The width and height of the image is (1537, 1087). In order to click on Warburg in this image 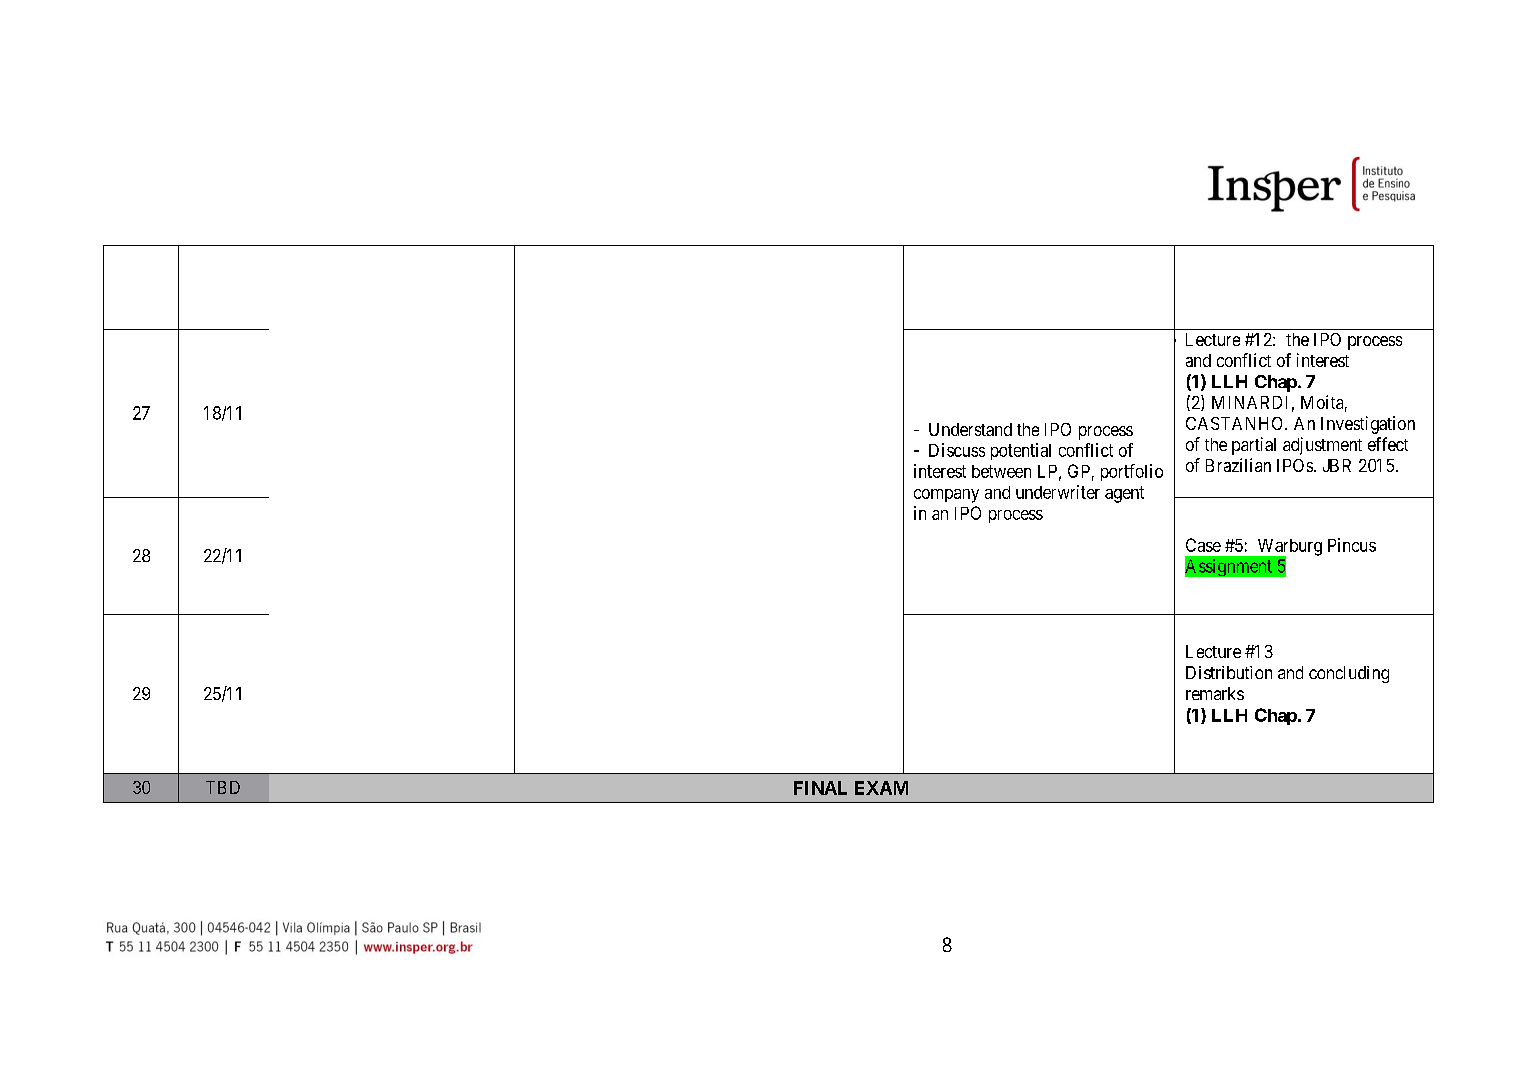, I will do `click(1288, 548)`.
